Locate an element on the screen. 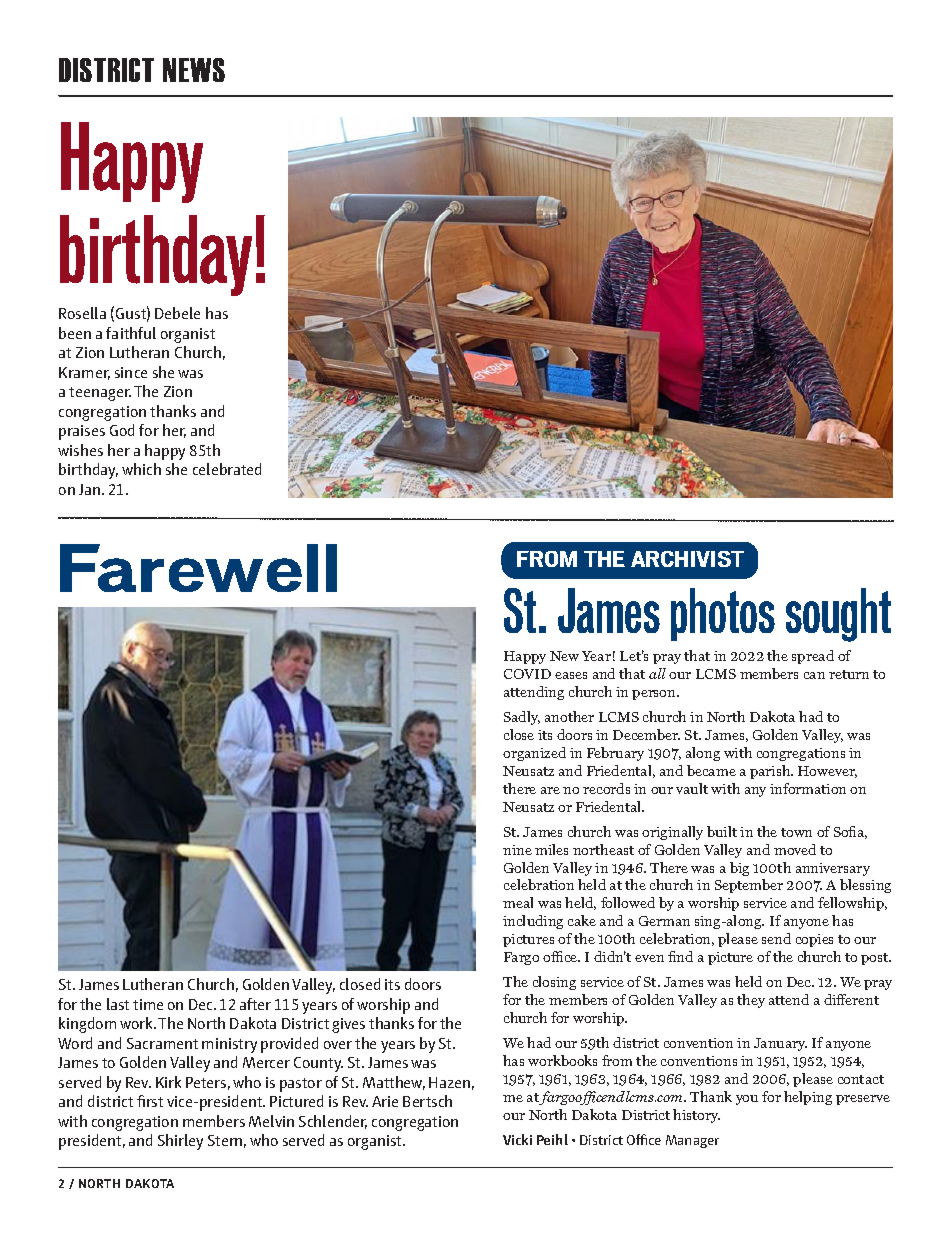  faithful is located at coordinates (131, 333).
